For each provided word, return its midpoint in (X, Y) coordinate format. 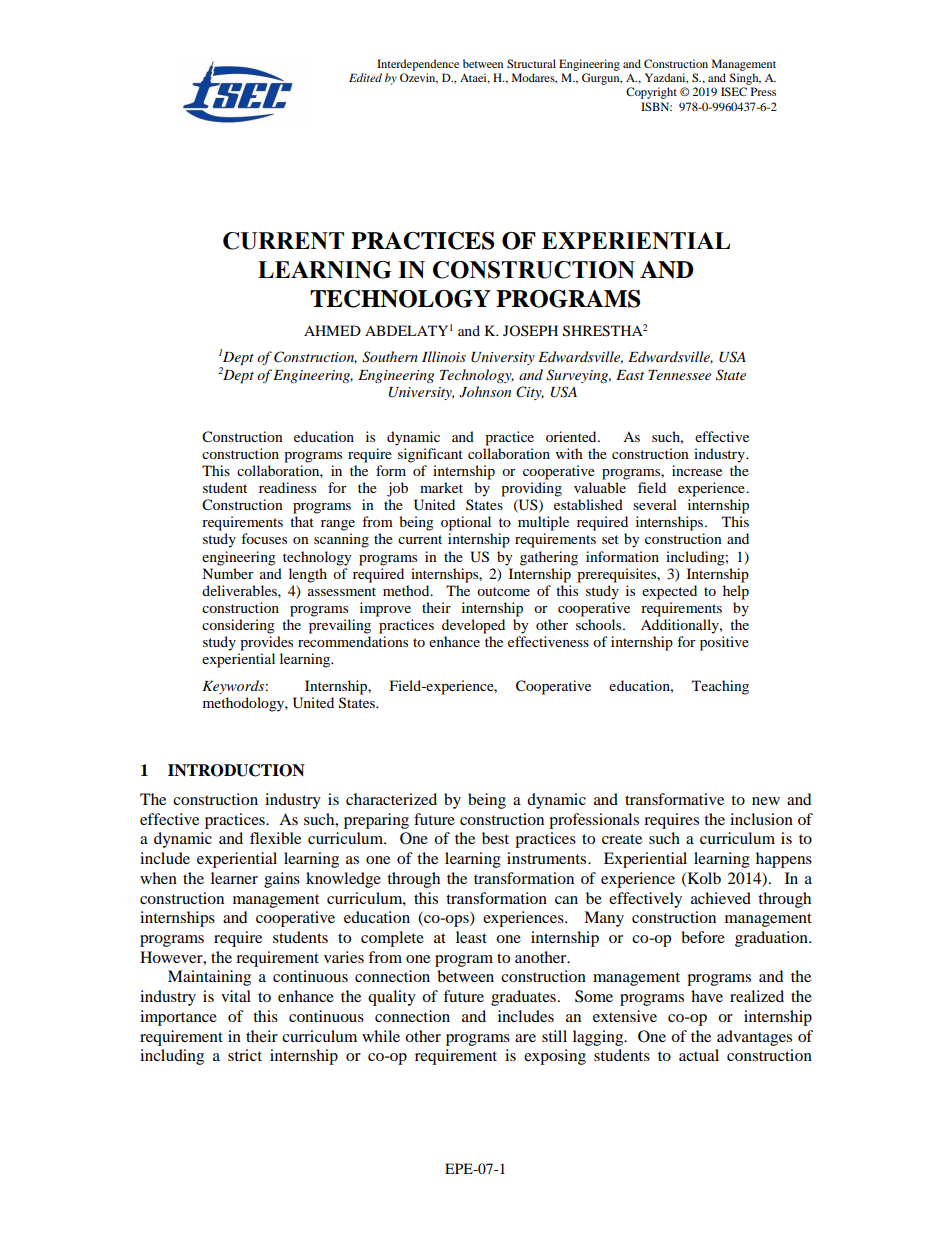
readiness (287, 487)
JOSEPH (530, 330)
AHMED (332, 330)
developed (473, 626)
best (495, 838)
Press (763, 91)
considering (238, 626)
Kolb (703, 879)
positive (724, 643)
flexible (275, 838)
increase (697, 470)
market (441, 487)
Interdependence (418, 65)
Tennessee (679, 375)
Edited (365, 77)
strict (245, 1055)
